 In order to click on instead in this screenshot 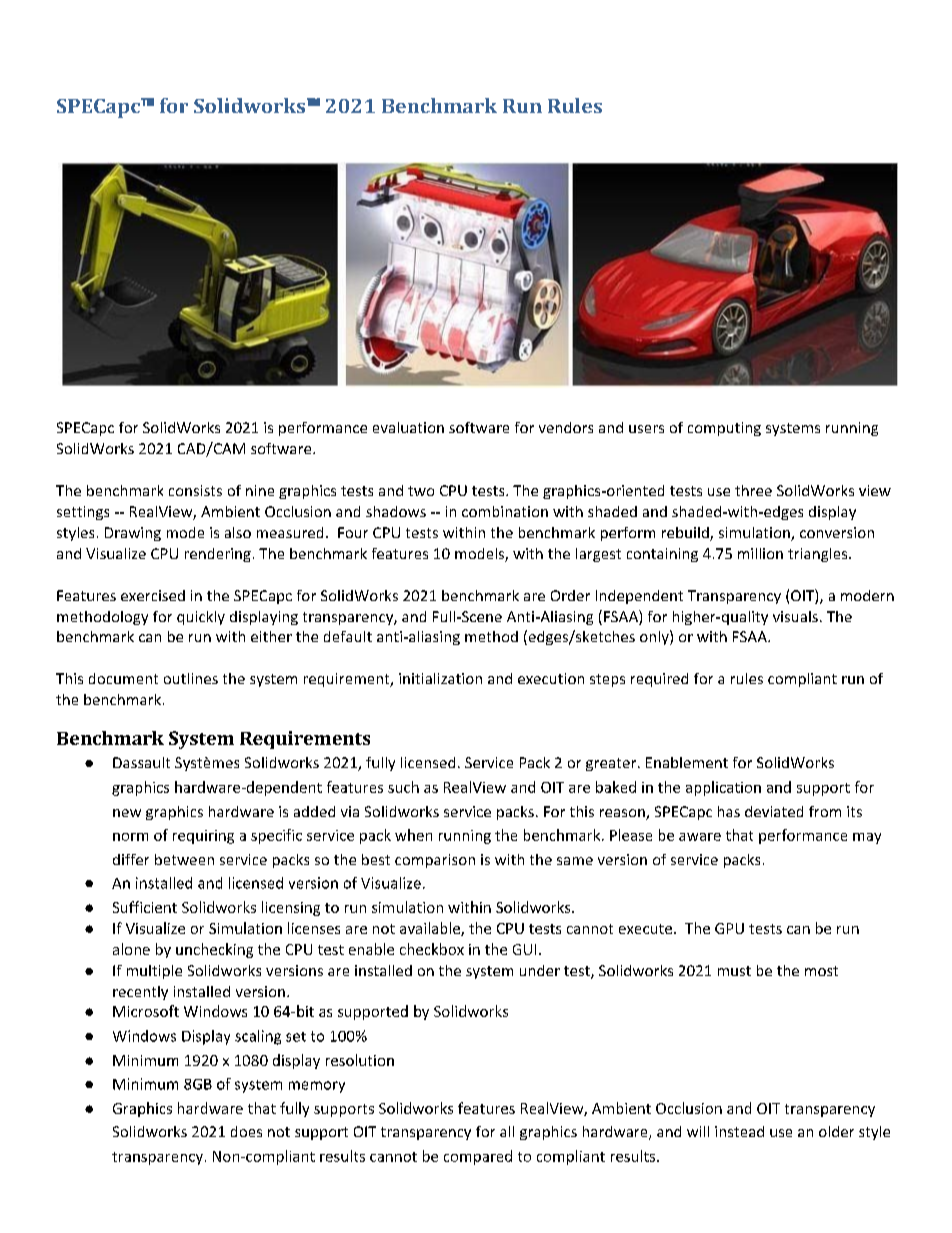, I will do `click(739, 1131)`.
